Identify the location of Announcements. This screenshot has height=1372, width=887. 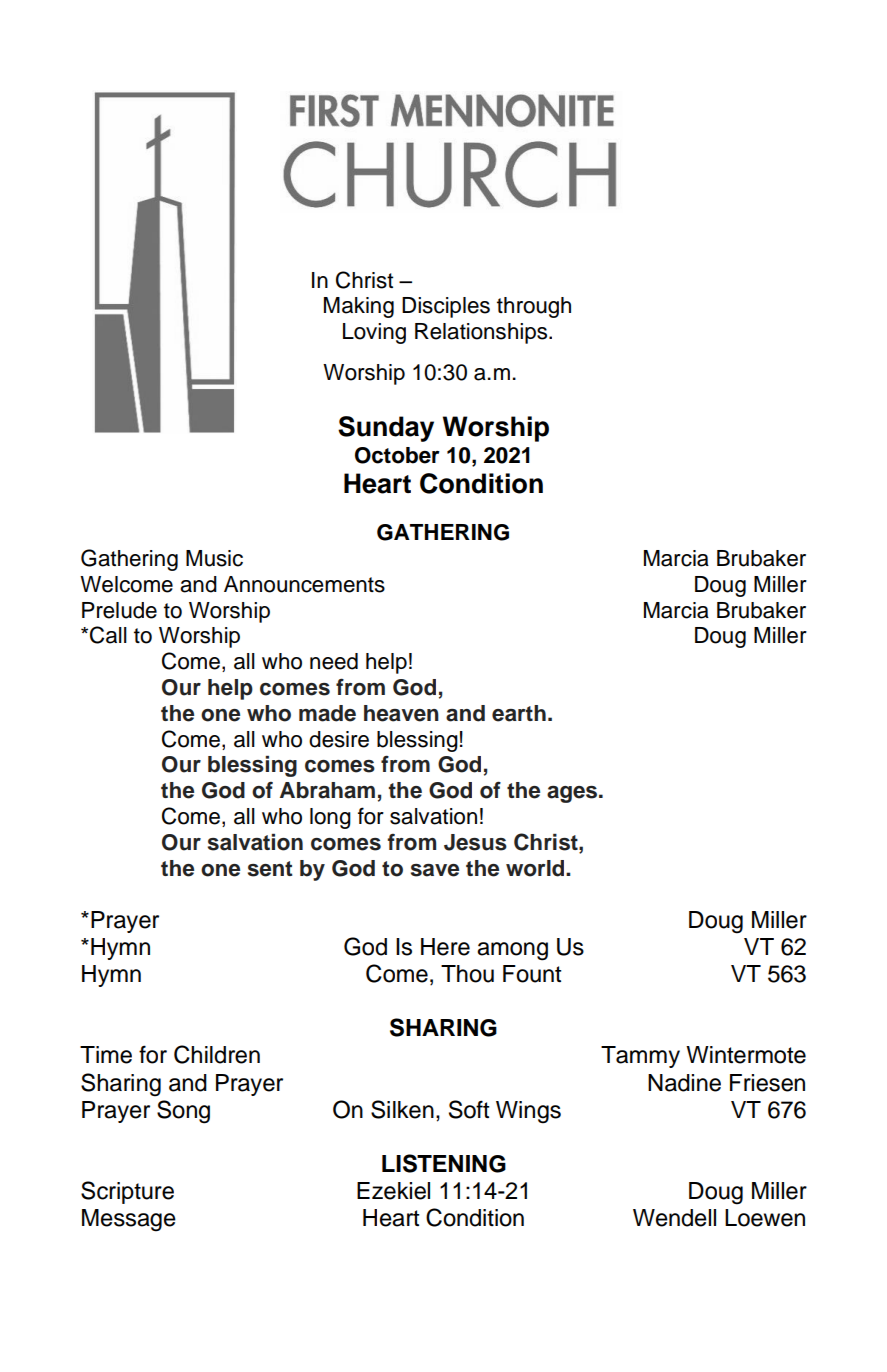
(304, 584).
